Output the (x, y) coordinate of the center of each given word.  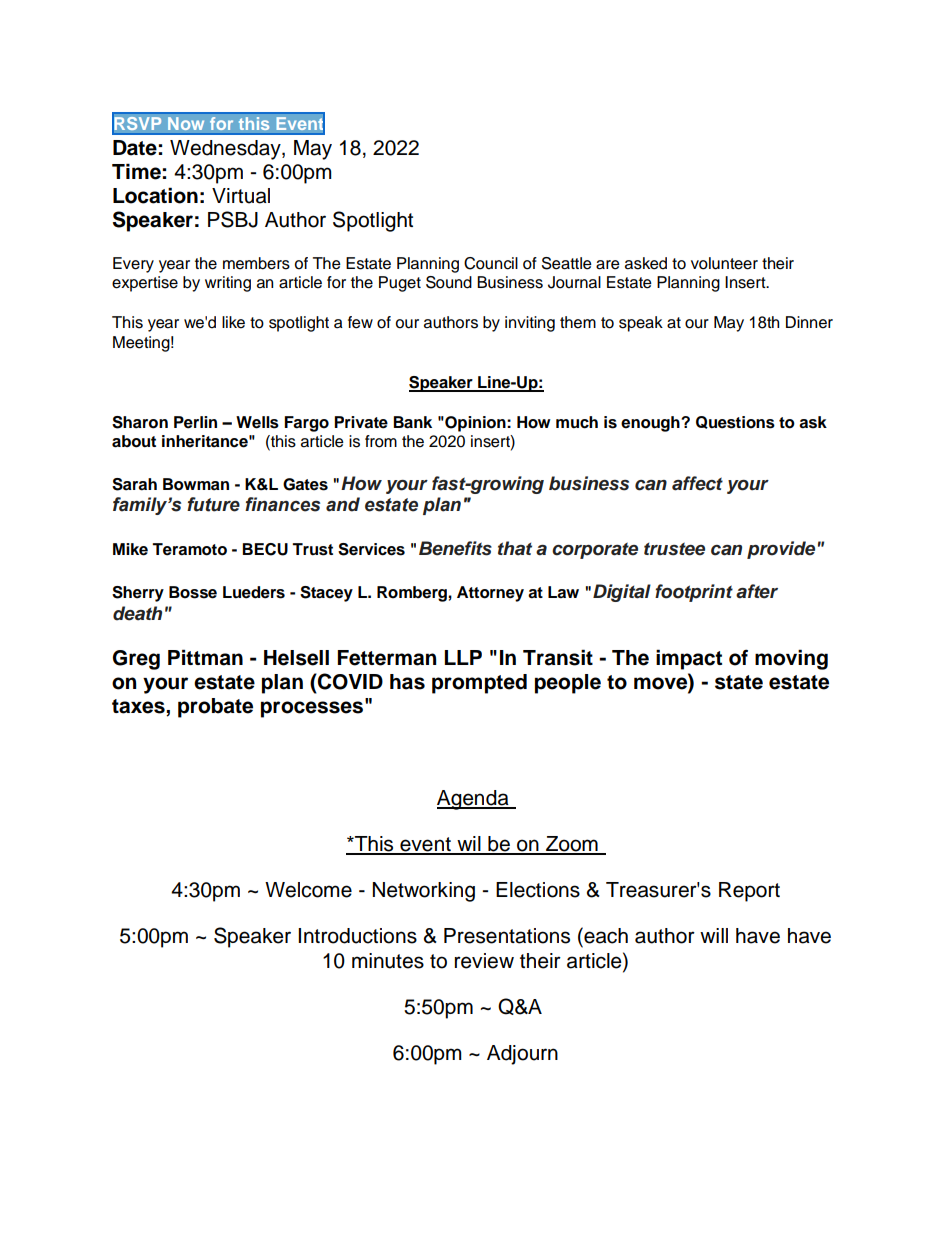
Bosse (193, 592)
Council (491, 263)
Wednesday (226, 150)
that (515, 548)
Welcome (308, 890)
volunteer (724, 263)
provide (781, 550)
